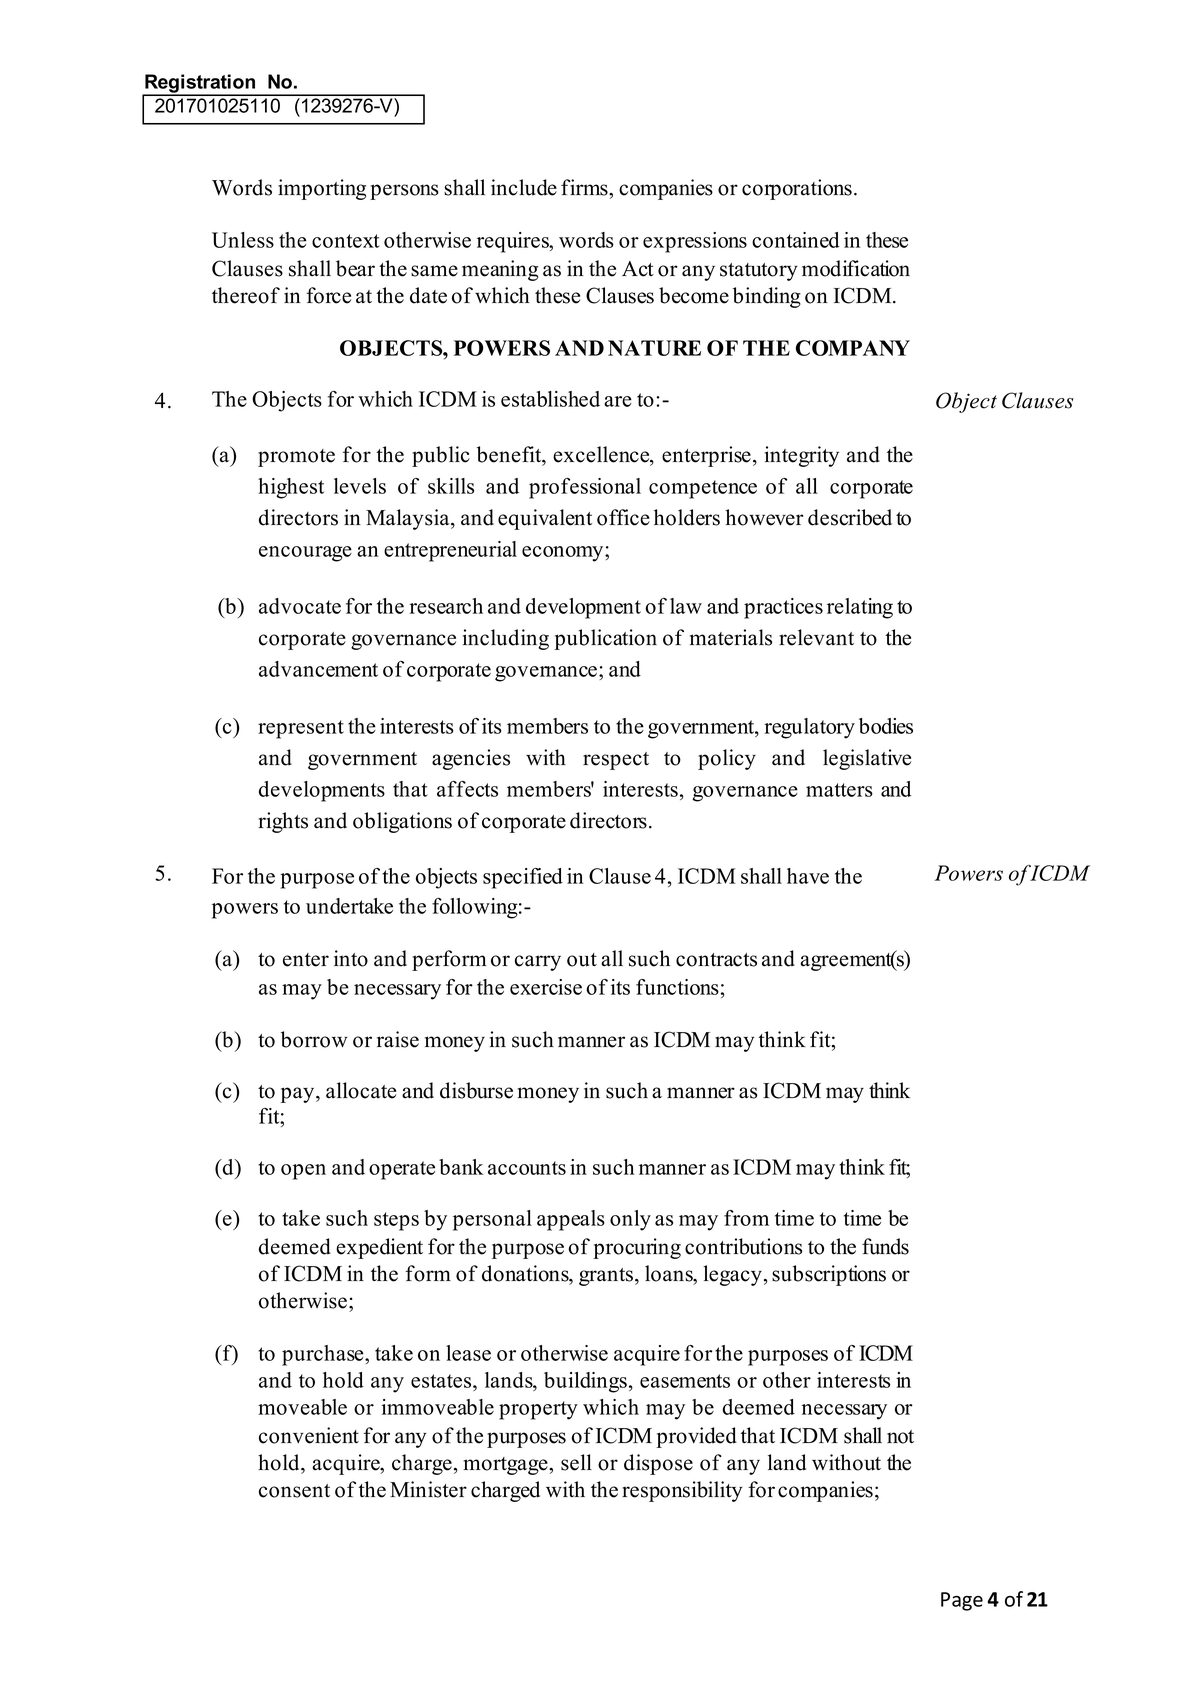 This document has width=1190, height=1683. What do you see at coordinates (885, 1246) in the document?
I see `funds` at bounding box center [885, 1246].
